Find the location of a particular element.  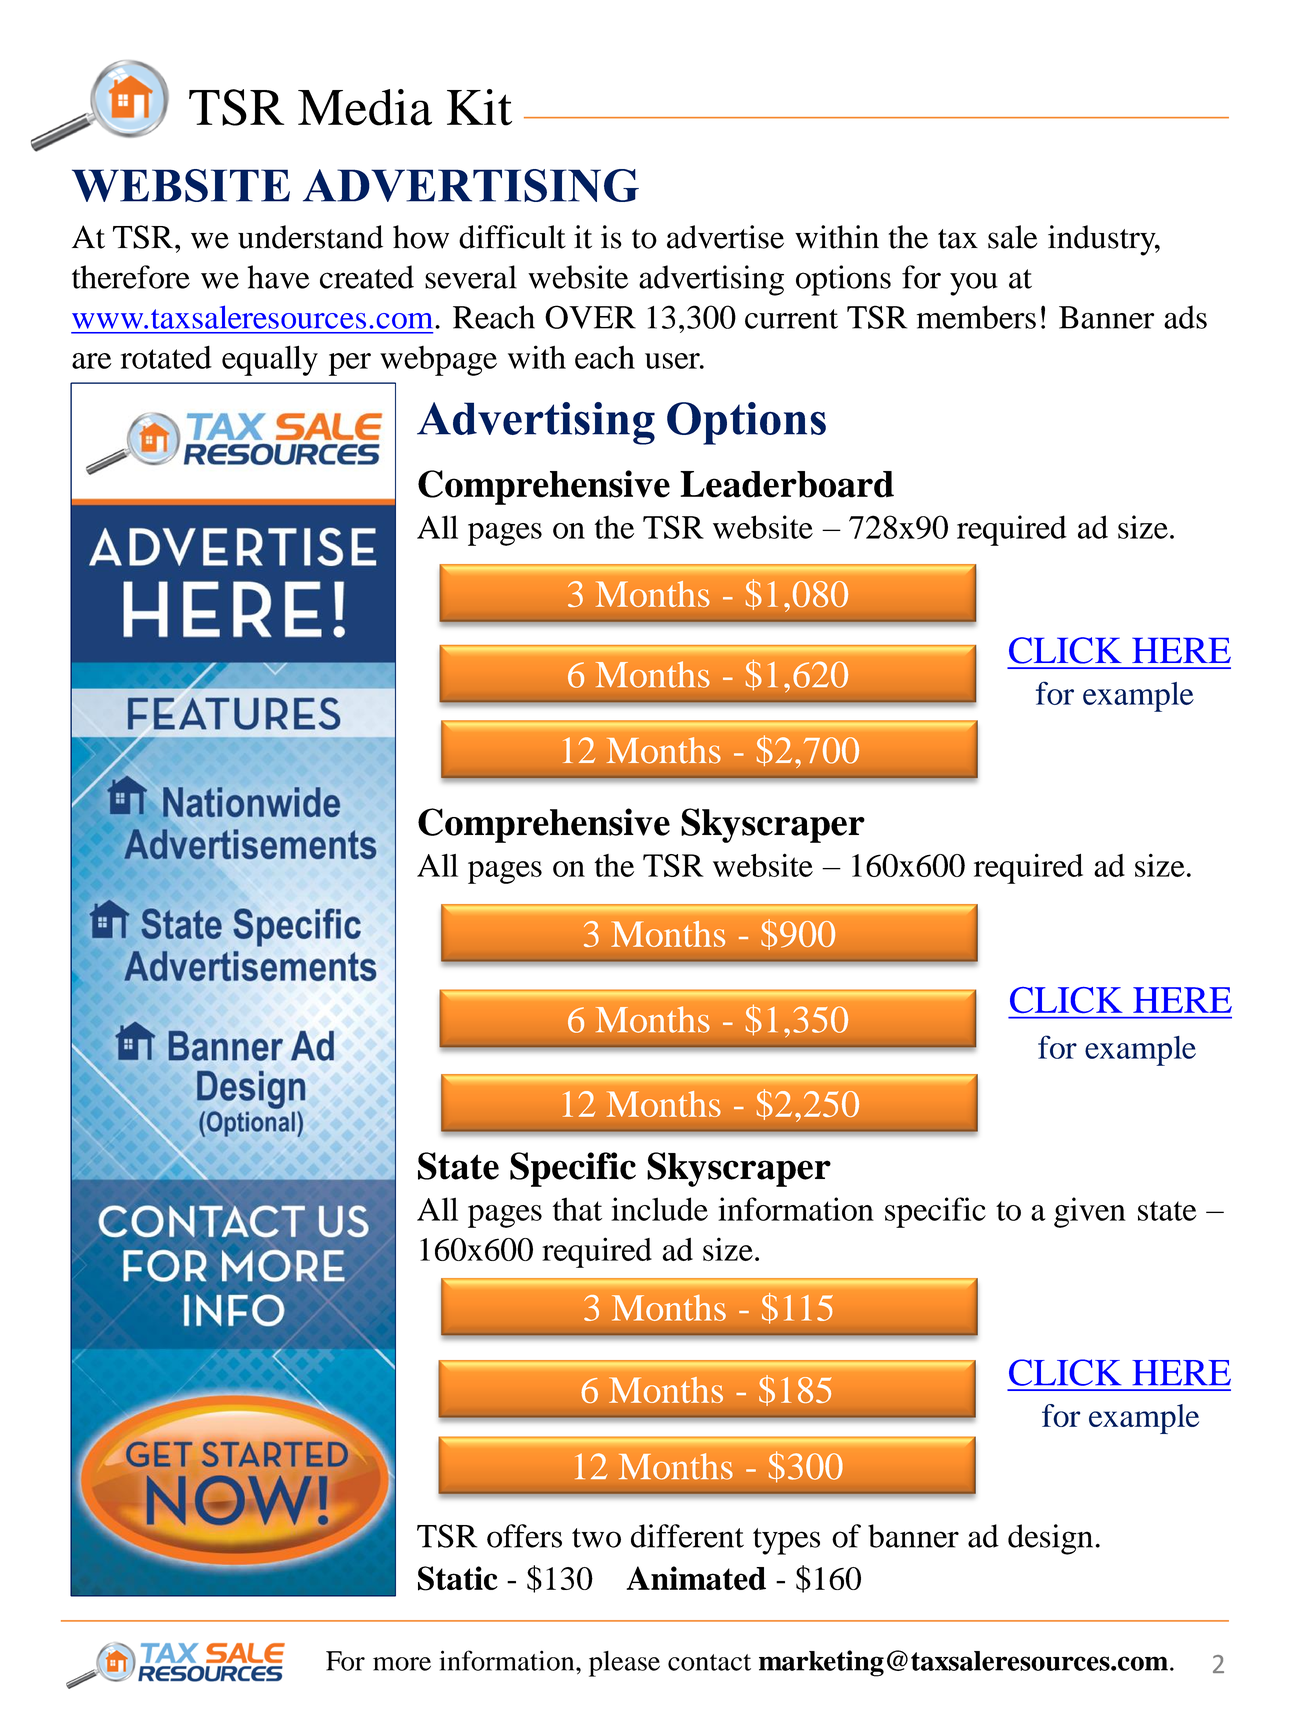

please is located at coordinates (624, 1664).
